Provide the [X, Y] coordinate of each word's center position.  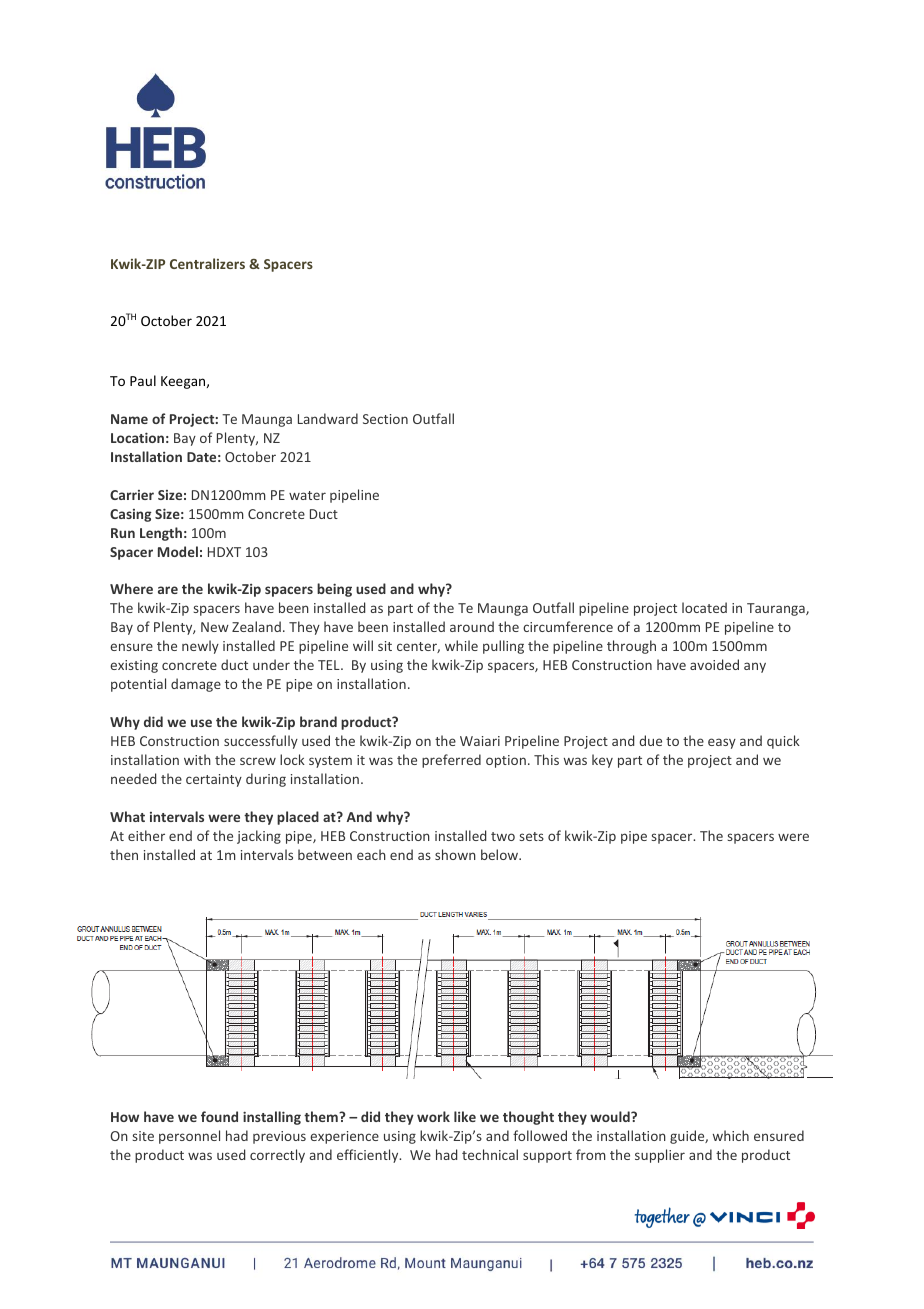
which [731, 1135]
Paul [143, 380]
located [704, 607]
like [465, 1116]
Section [385, 419]
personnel [189, 1137]
